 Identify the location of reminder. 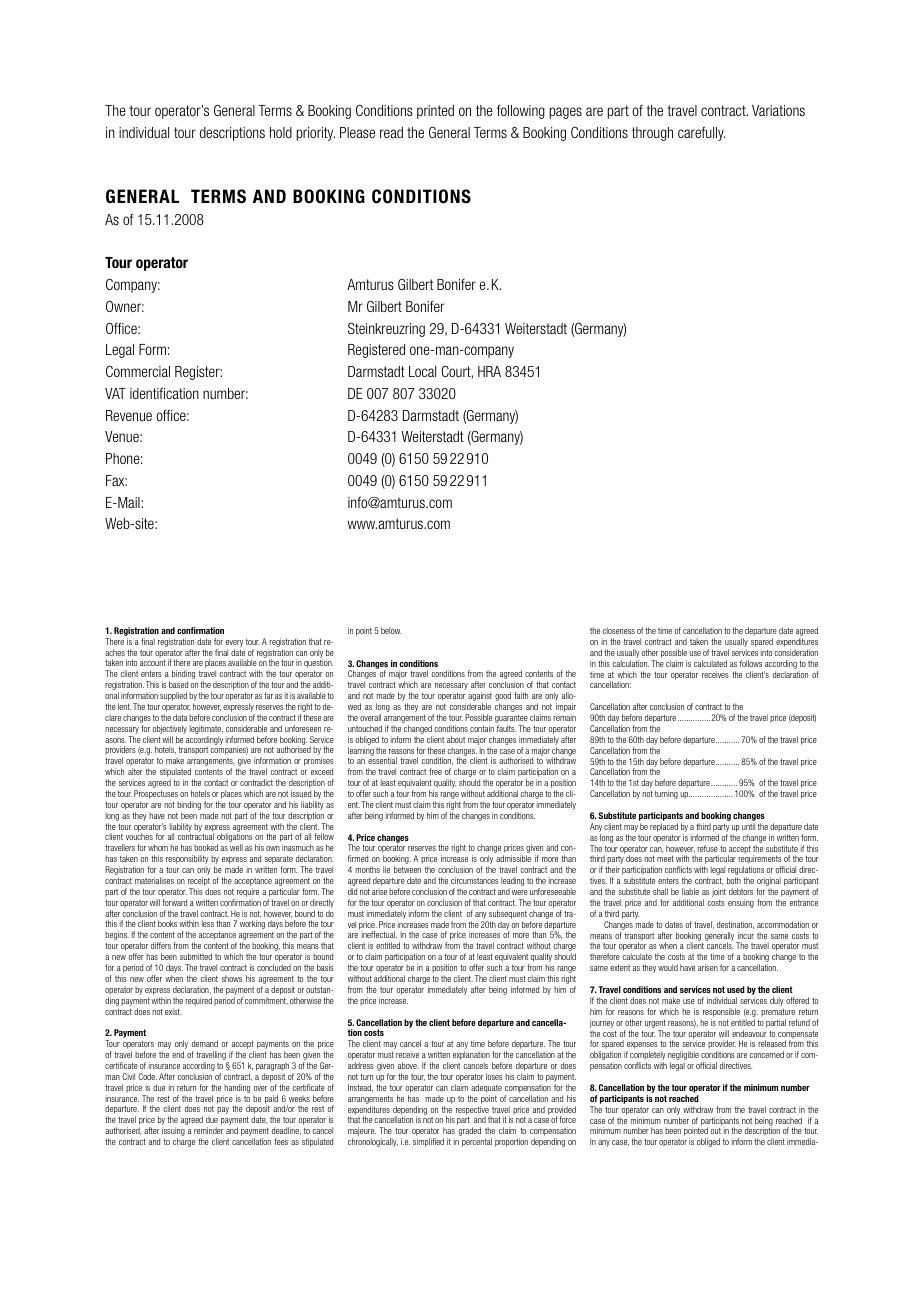
(208, 1130).
